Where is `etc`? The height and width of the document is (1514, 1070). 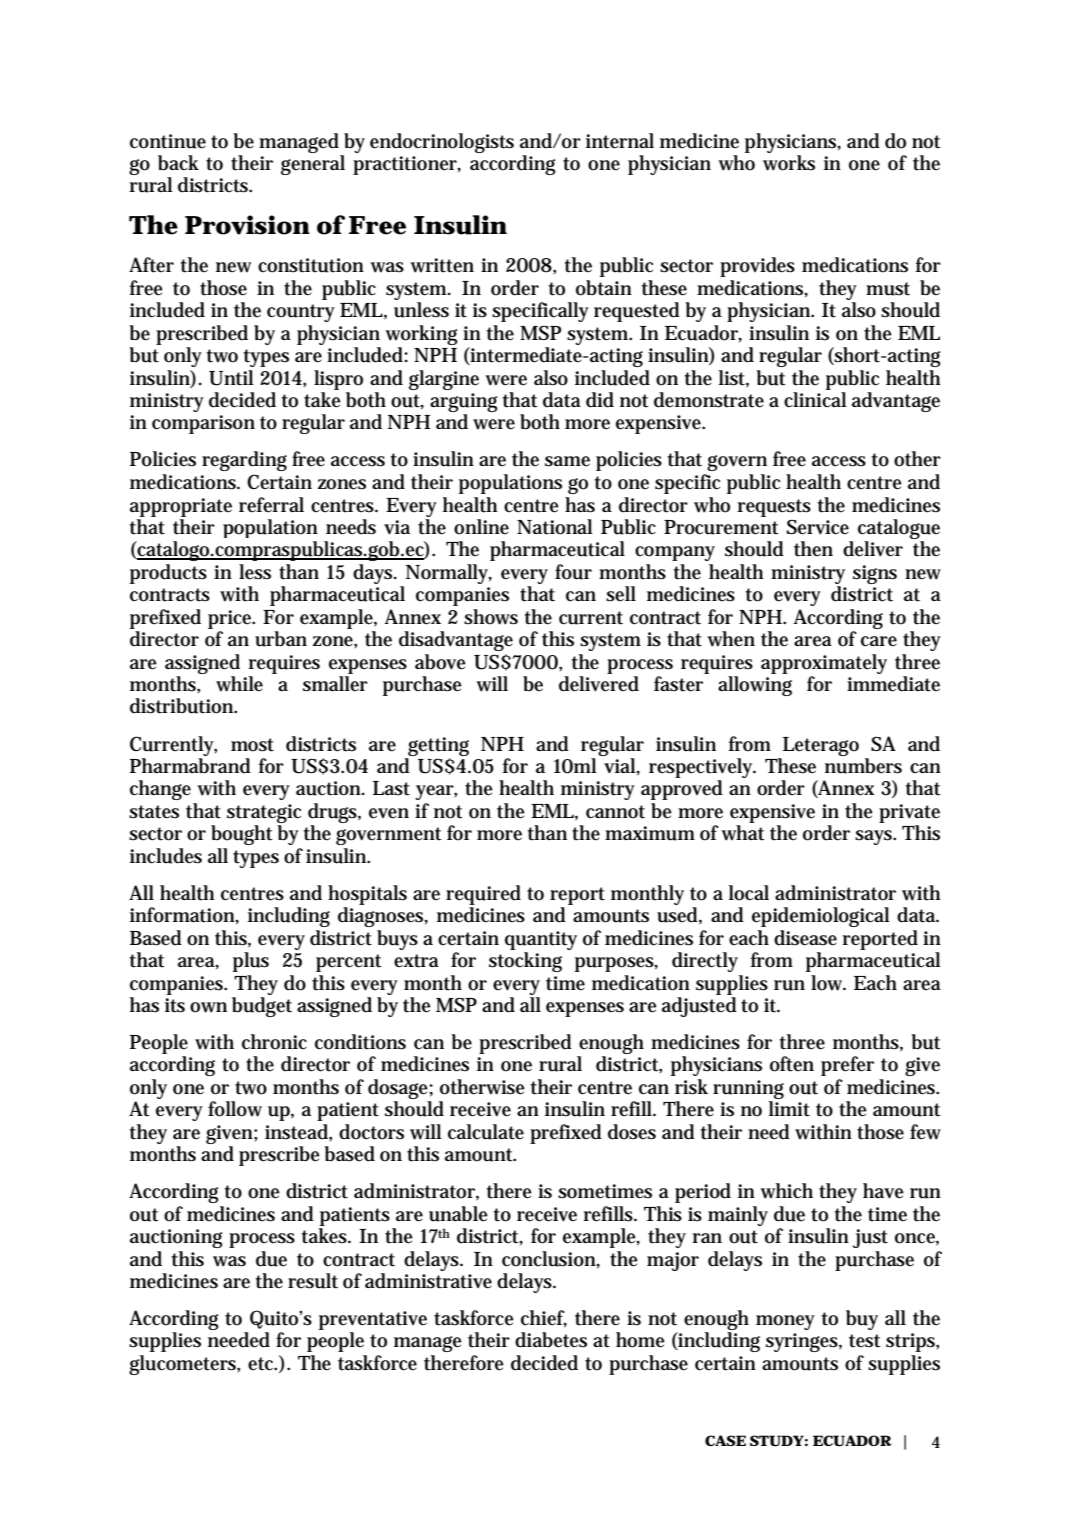 etc is located at coordinates (262, 1364).
